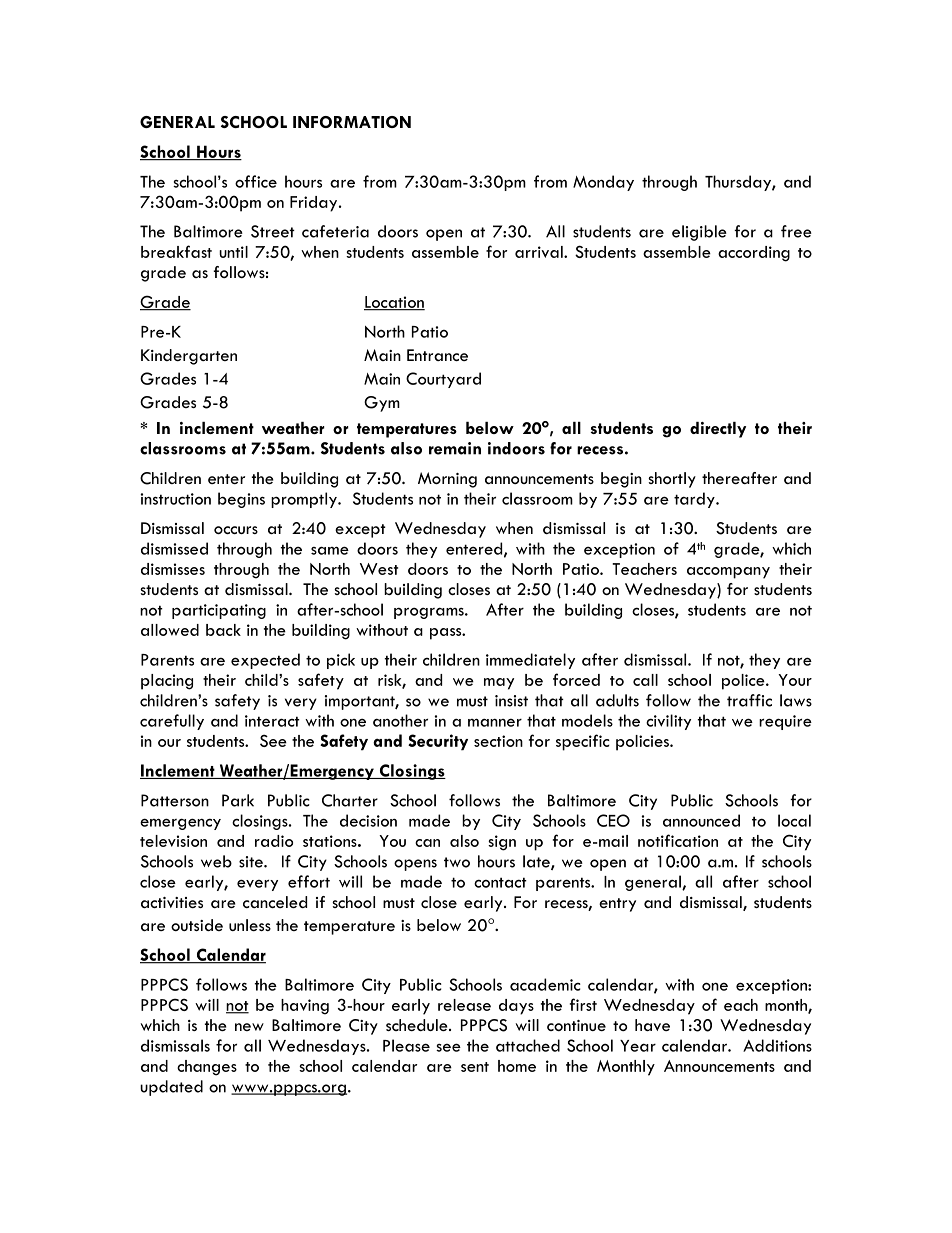  What do you see at coordinates (219, 611) in the document?
I see `participating` at bounding box center [219, 611].
